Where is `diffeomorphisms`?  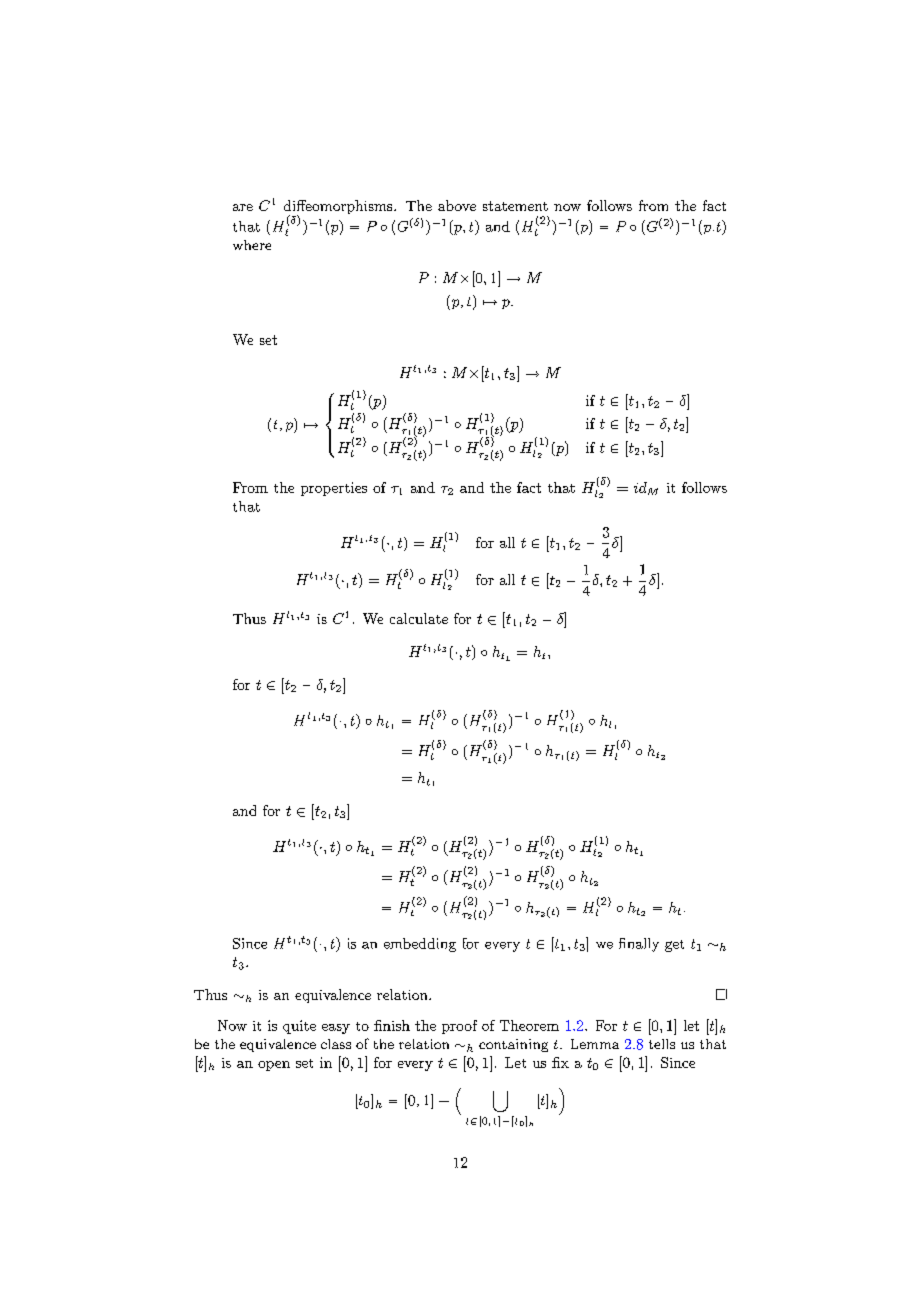
diffeomorphisms is located at coordinates (339, 208).
